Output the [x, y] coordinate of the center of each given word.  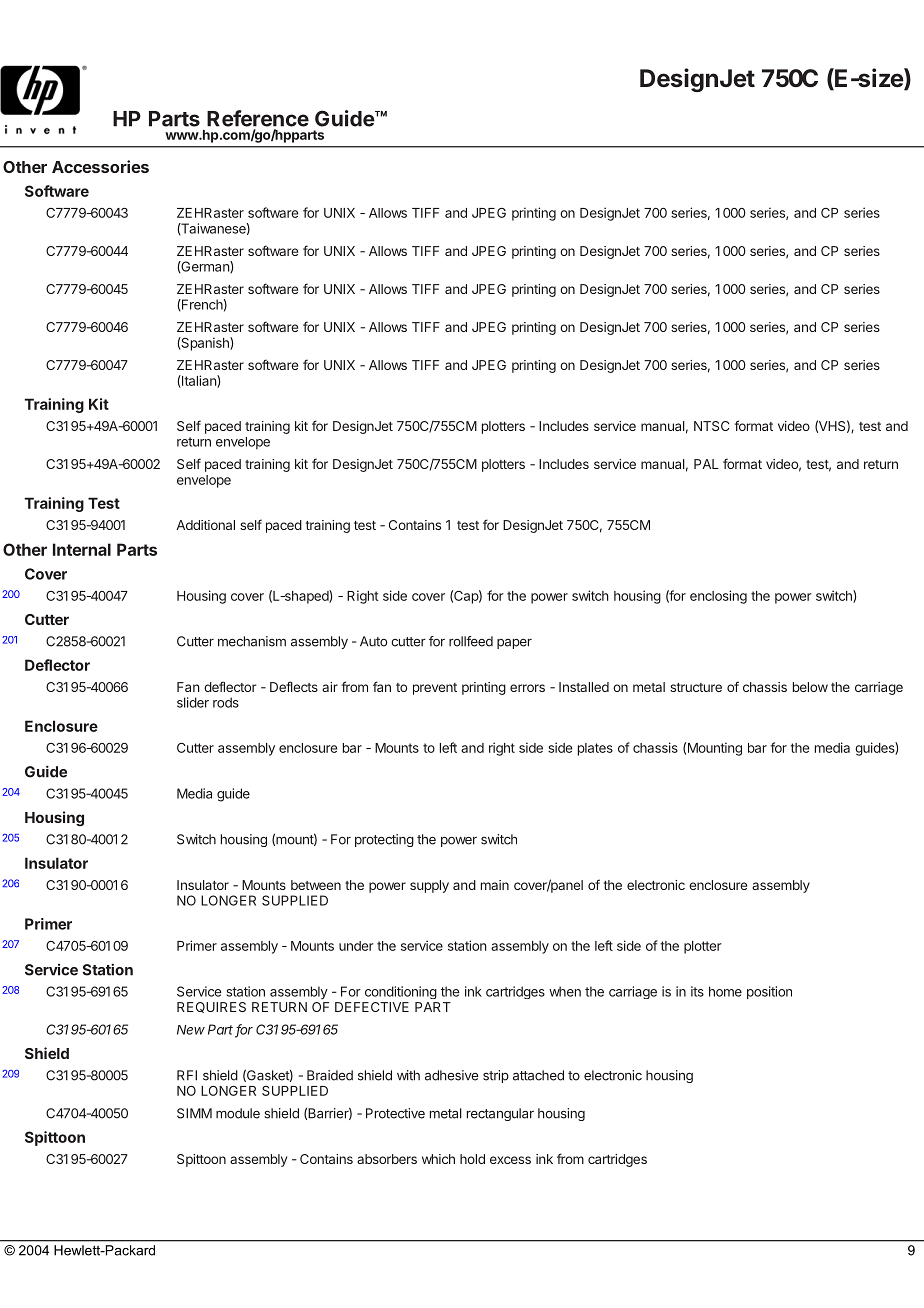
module [238, 1113]
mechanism [252, 641]
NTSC [711, 426]
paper [514, 644]
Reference [258, 118]
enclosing [718, 597]
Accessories [100, 166]
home [725, 991]
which [438, 1159]
